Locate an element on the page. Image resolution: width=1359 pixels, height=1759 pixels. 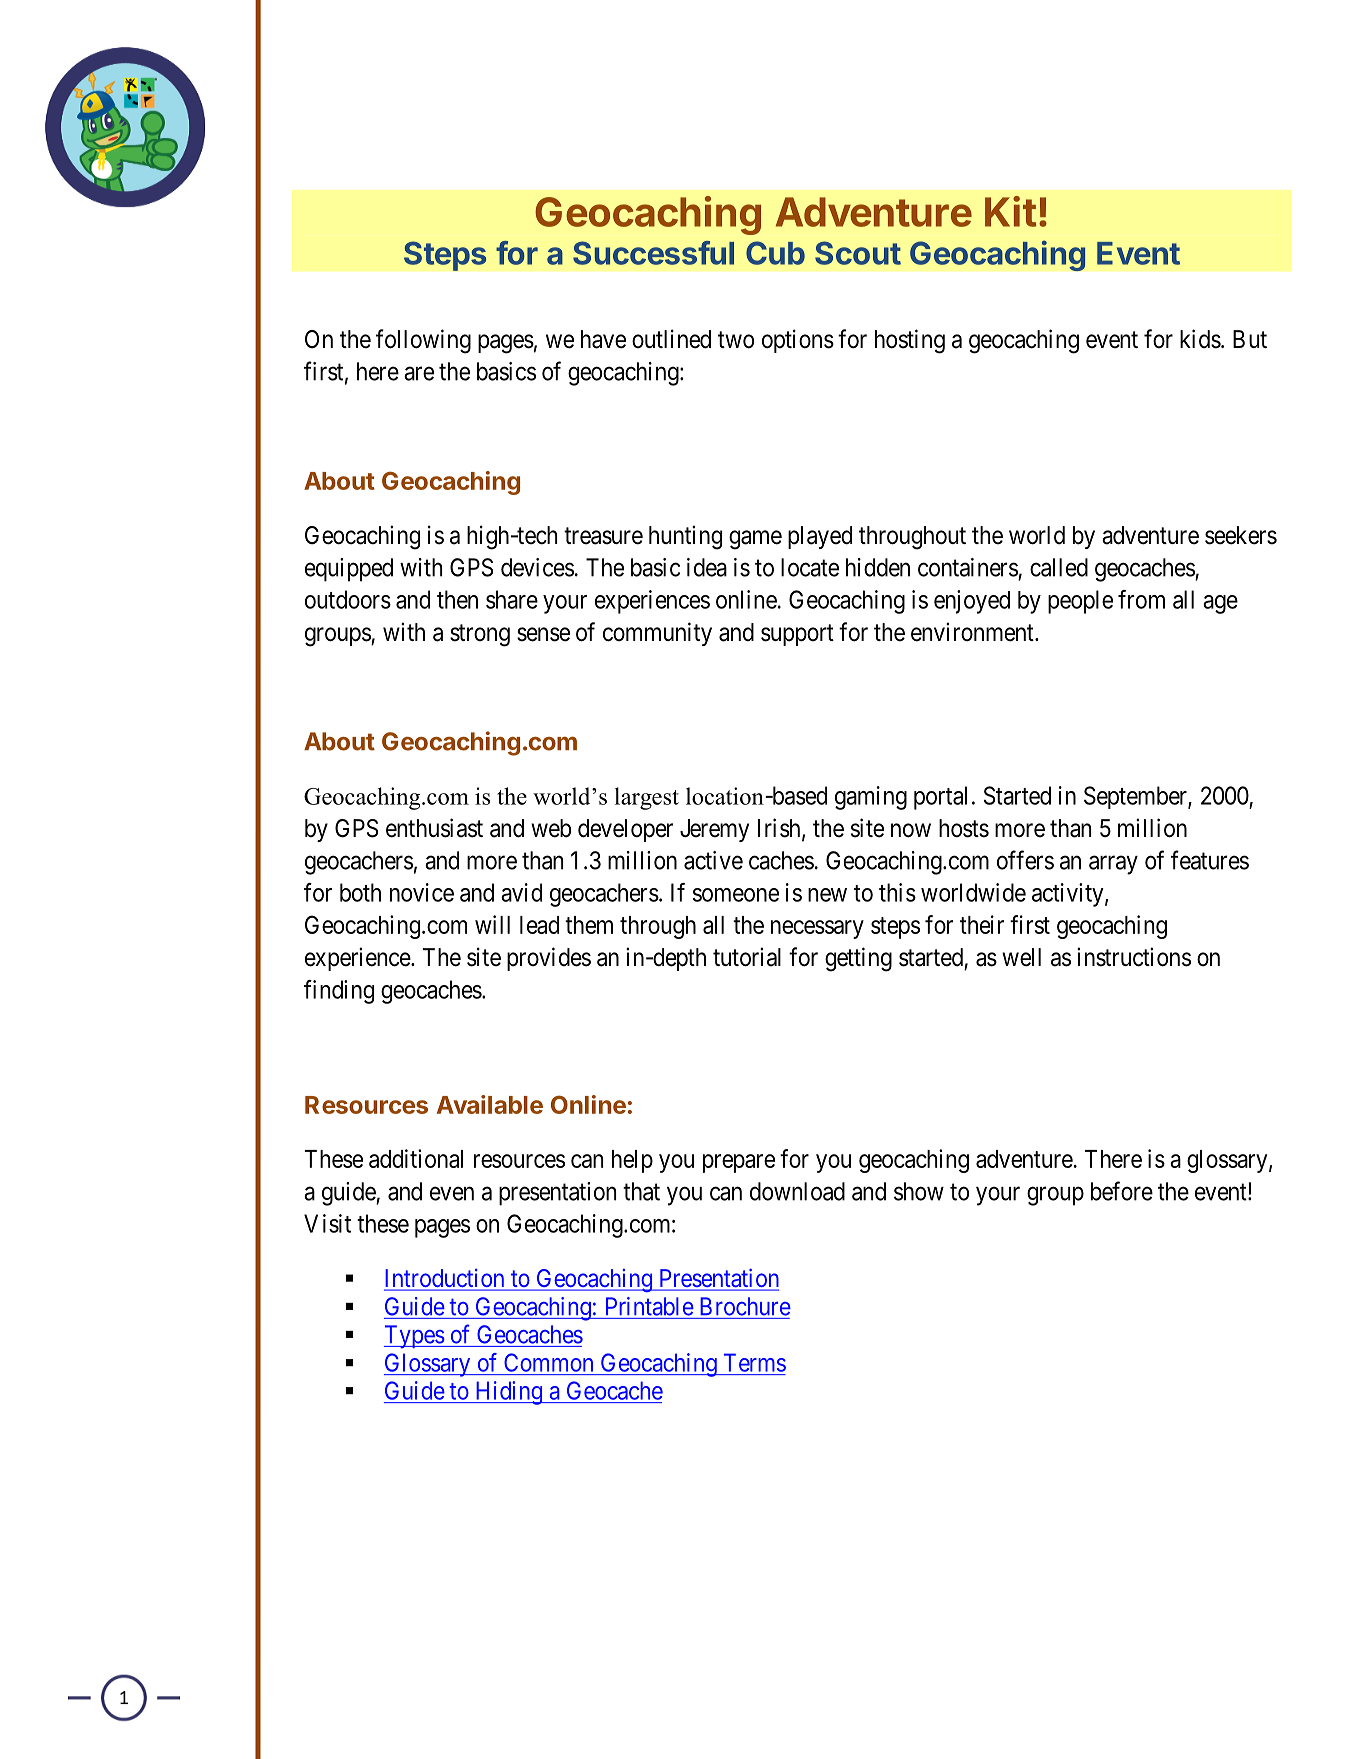
Types is located at coordinates (414, 1337).
